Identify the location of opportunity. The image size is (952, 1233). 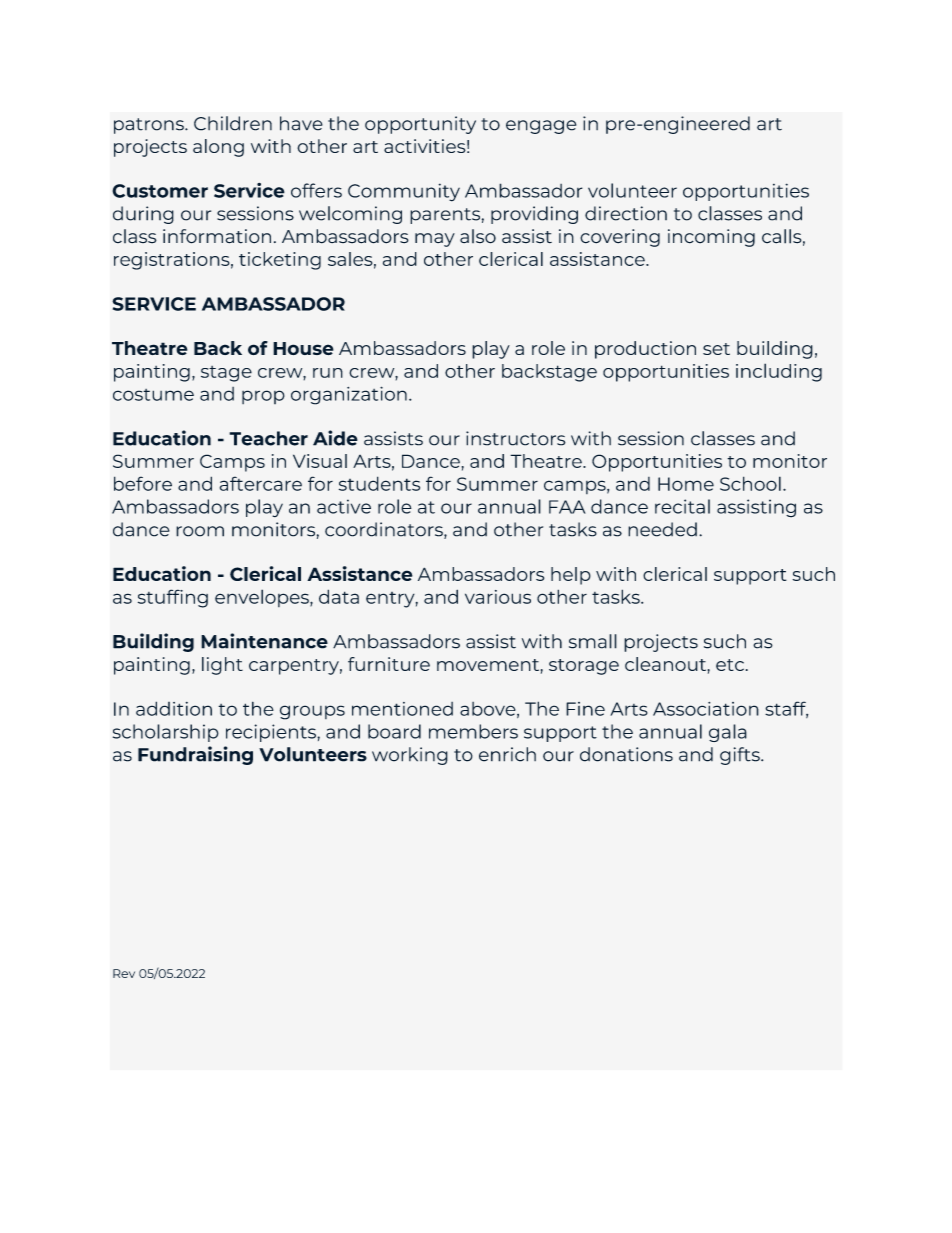
(420, 125).
